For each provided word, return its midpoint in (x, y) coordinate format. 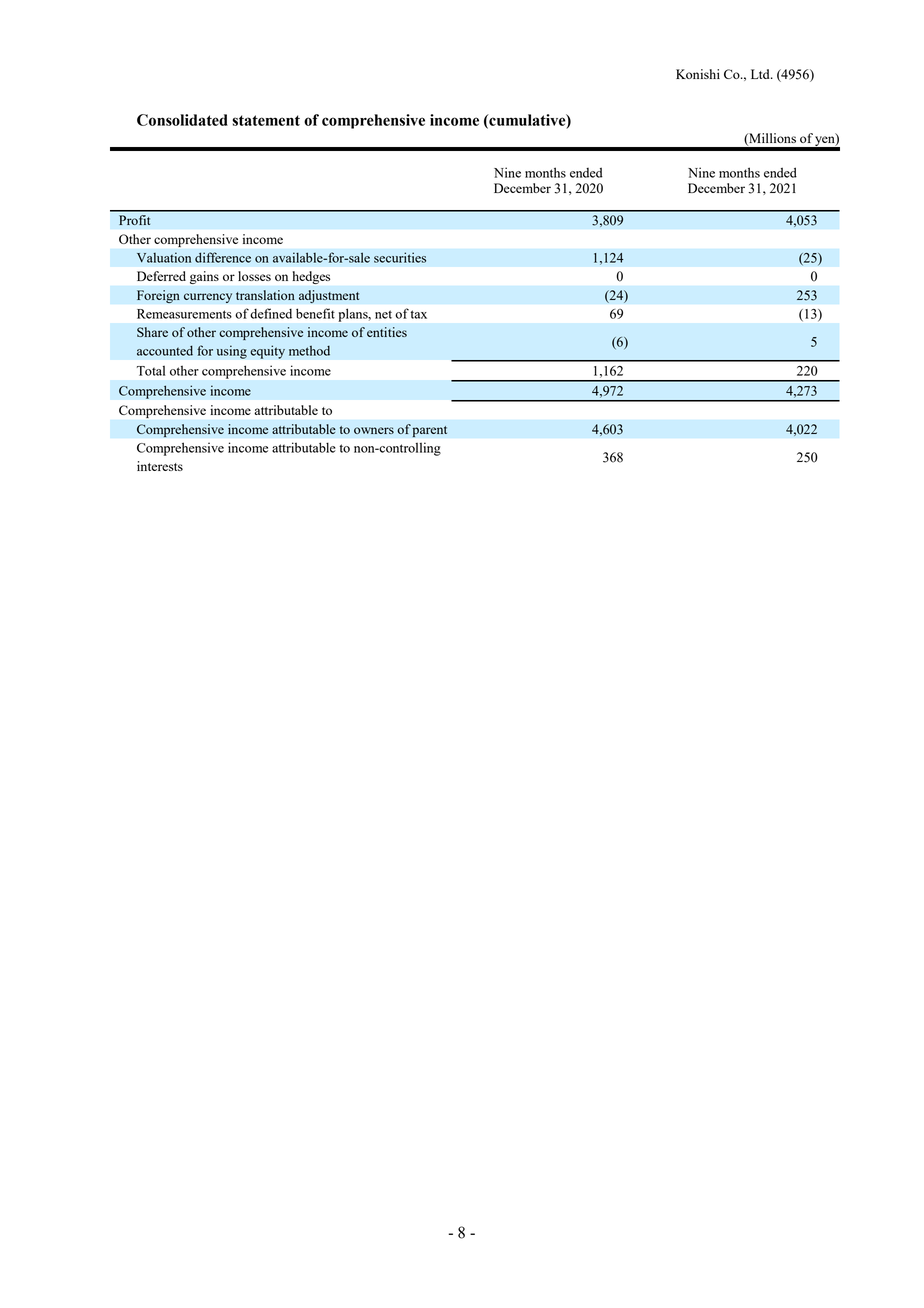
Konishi (698, 74)
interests (160, 466)
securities (400, 257)
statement (266, 120)
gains (204, 277)
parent (429, 431)
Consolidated (182, 120)
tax (419, 314)
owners (374, 430)
